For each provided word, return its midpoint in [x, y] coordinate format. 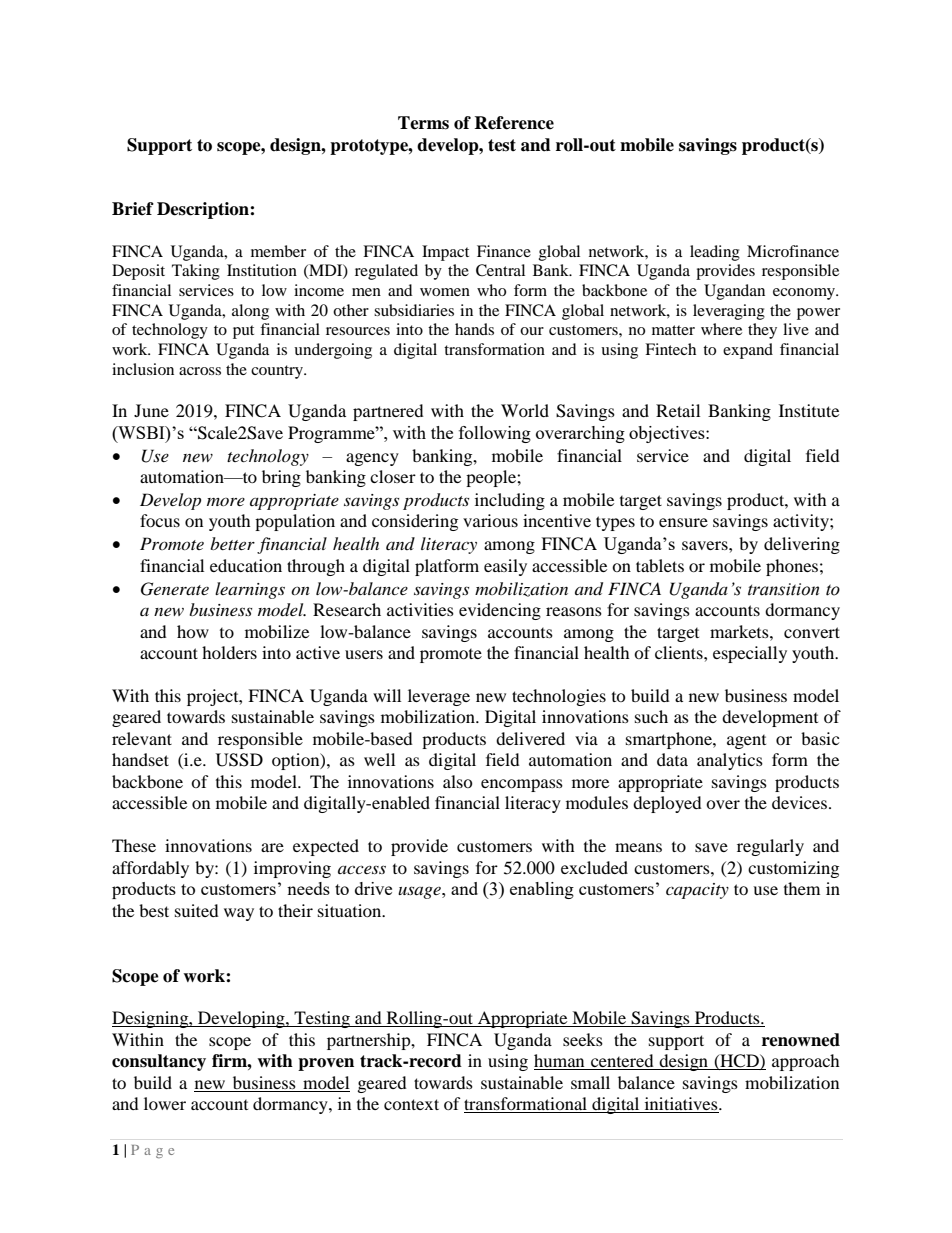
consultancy [159, 1062]
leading [715, 253]
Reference [514, 123]
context [411, 1104]
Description [204, 210]
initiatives [681, 1105]
